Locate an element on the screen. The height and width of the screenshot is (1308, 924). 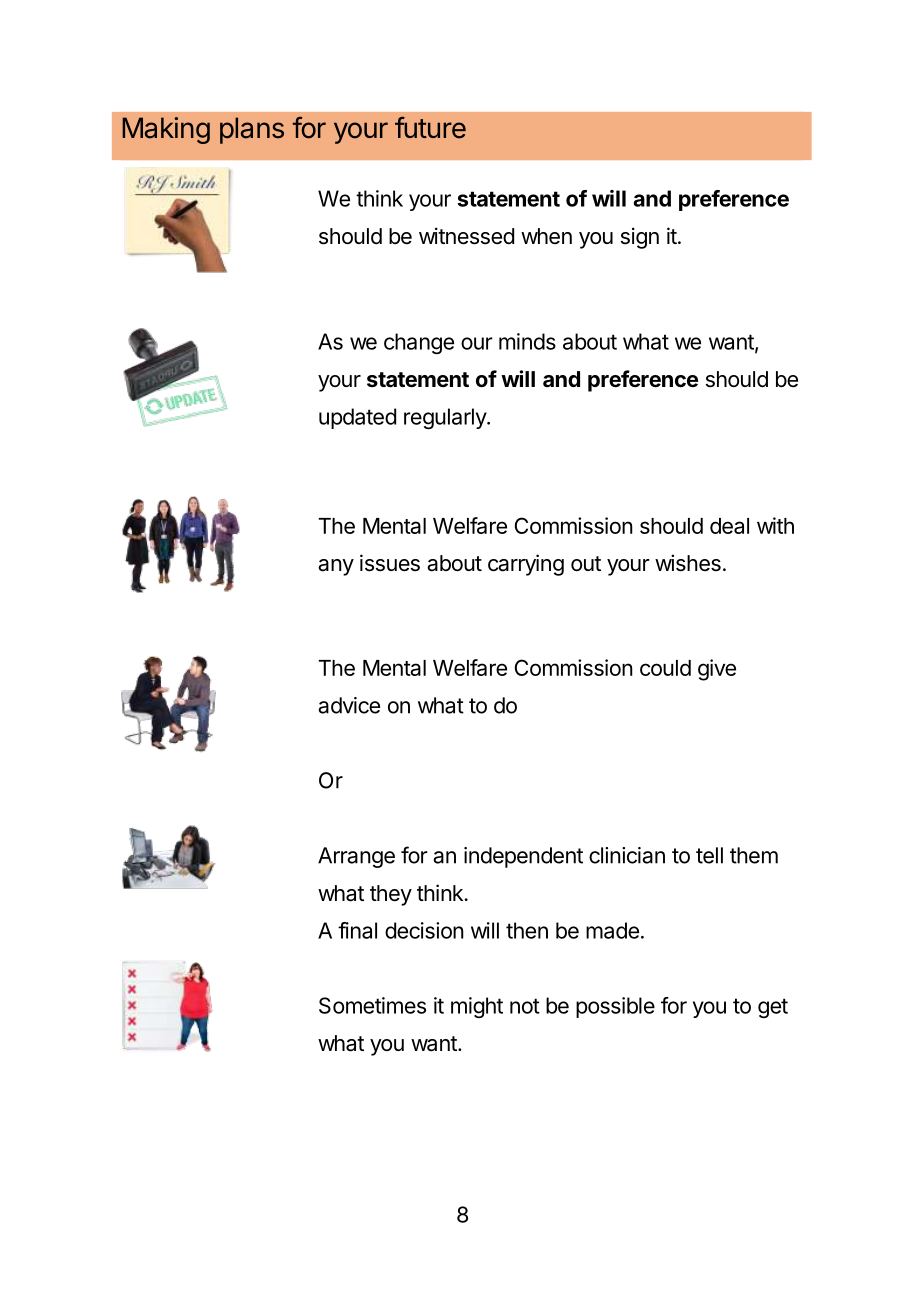
future is located at coordinates (430, 128).
